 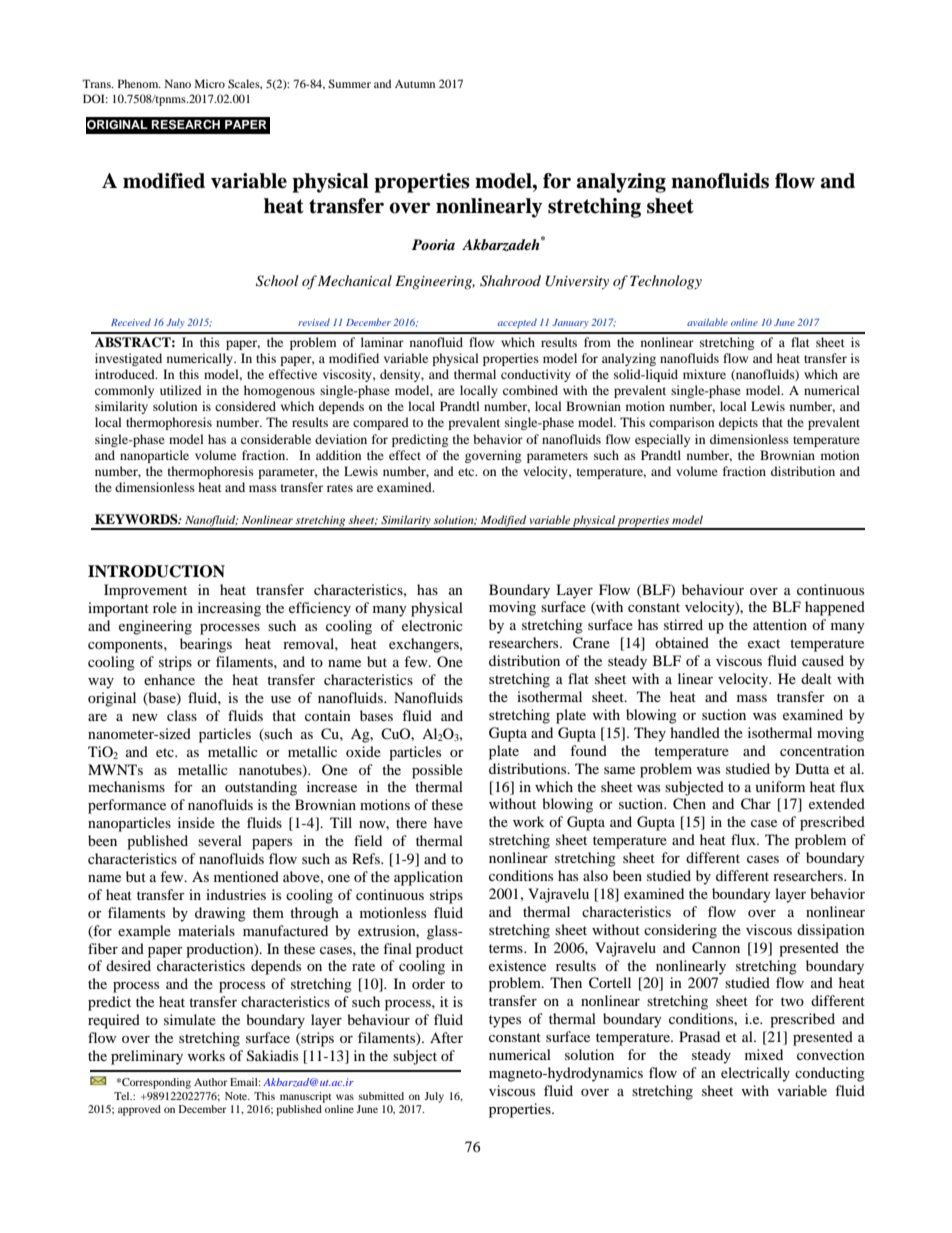 What do you see at coordinates (432, 625) in the screenshot?
I see `electronic` at bounding box center [432, 625].
